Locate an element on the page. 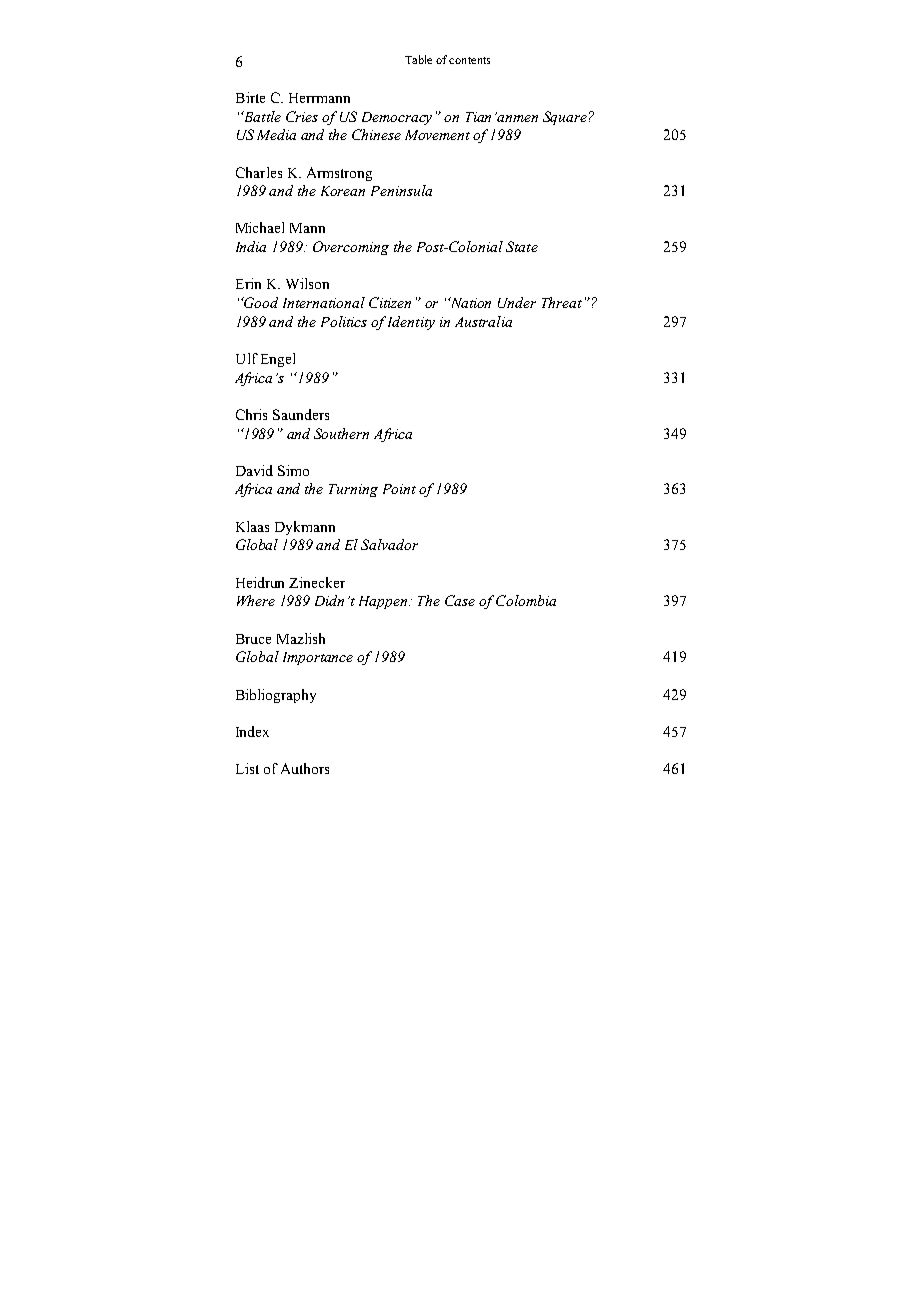 The height and width of the image is (1308, 924). Movement is located at coordinates (437, 135).
